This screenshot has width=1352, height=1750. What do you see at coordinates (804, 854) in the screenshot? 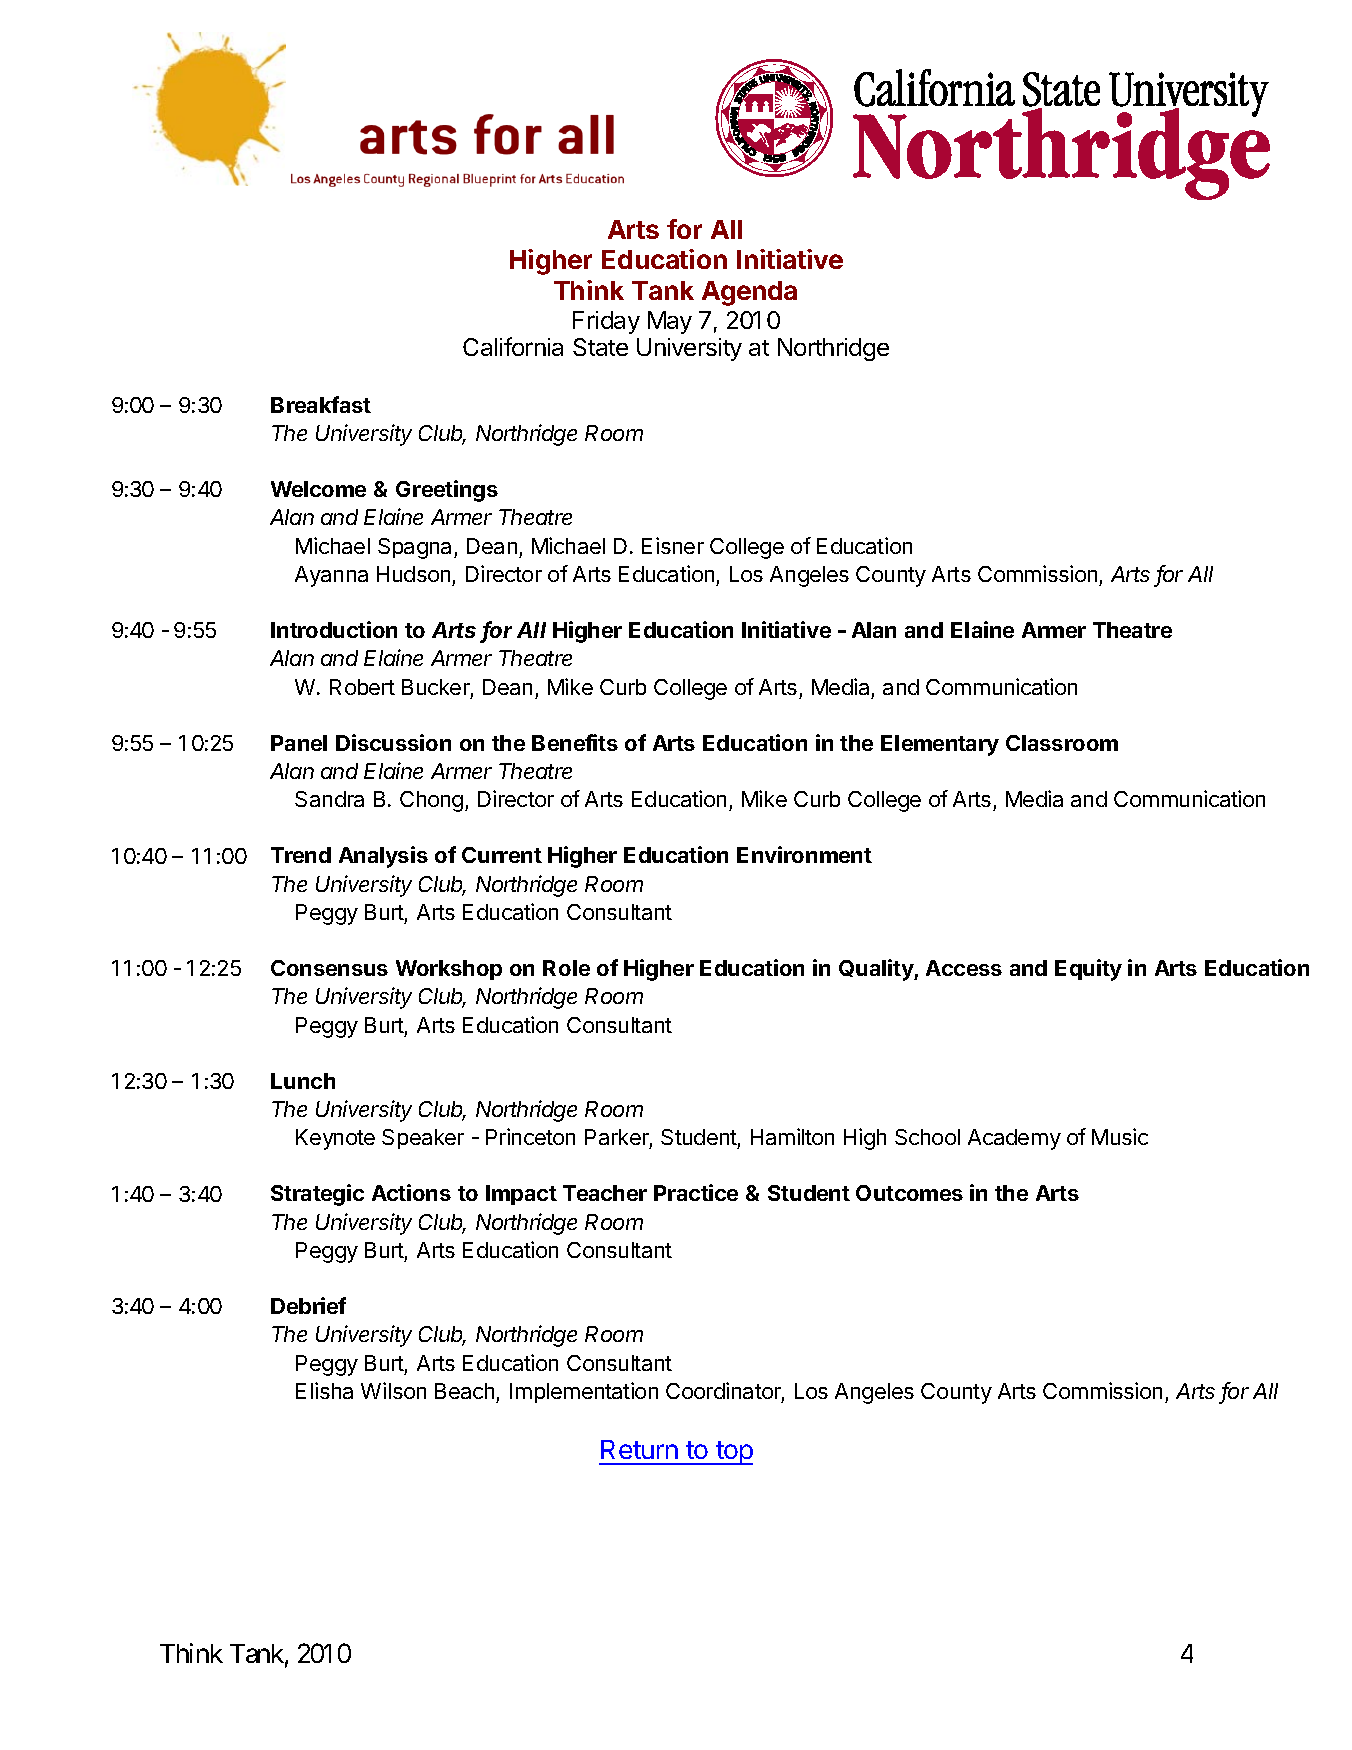
I see `Environment` at bounding box center [804, 854].
